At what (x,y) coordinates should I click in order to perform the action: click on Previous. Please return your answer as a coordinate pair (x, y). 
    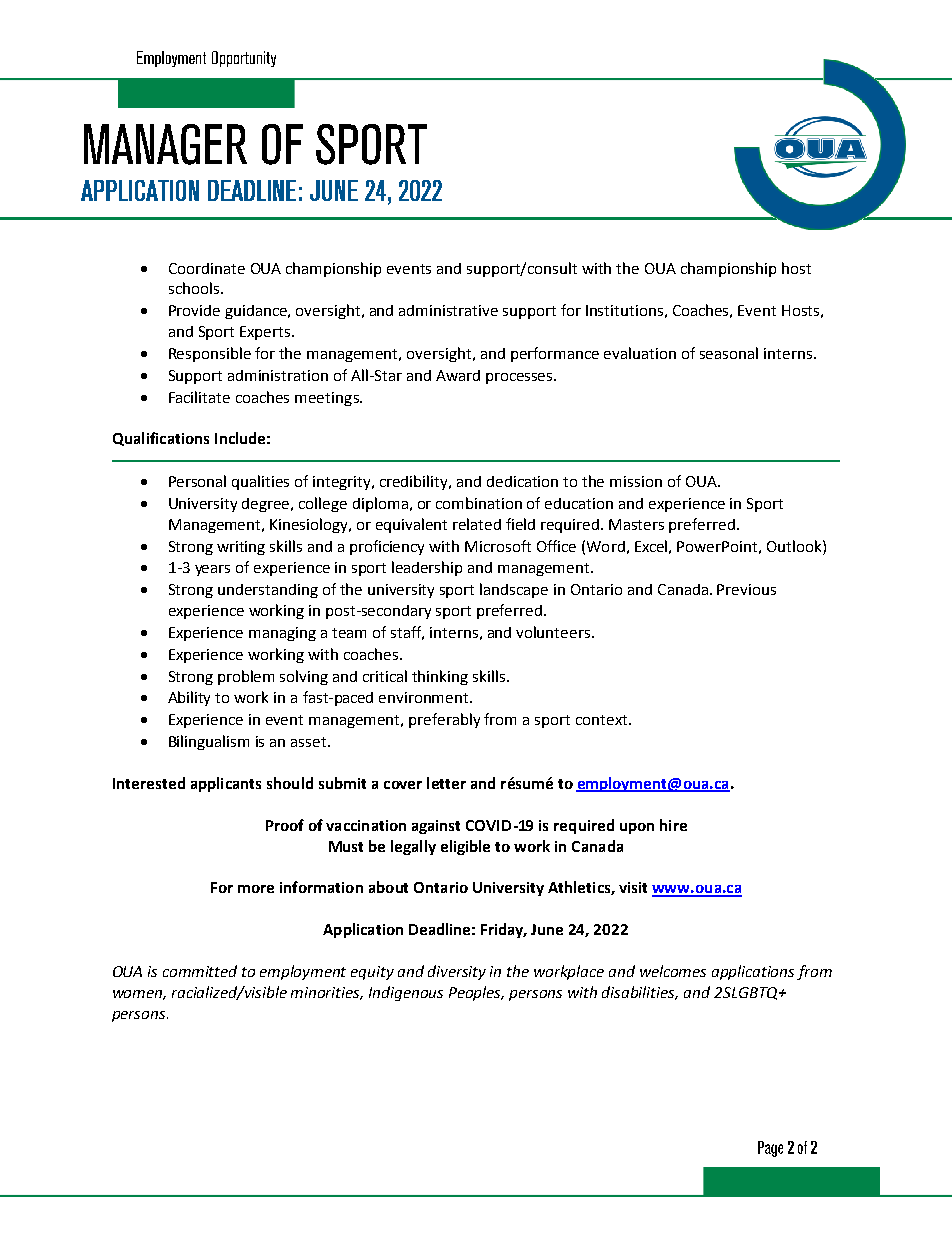
    Looking at the image, I should click on (746, 589).
